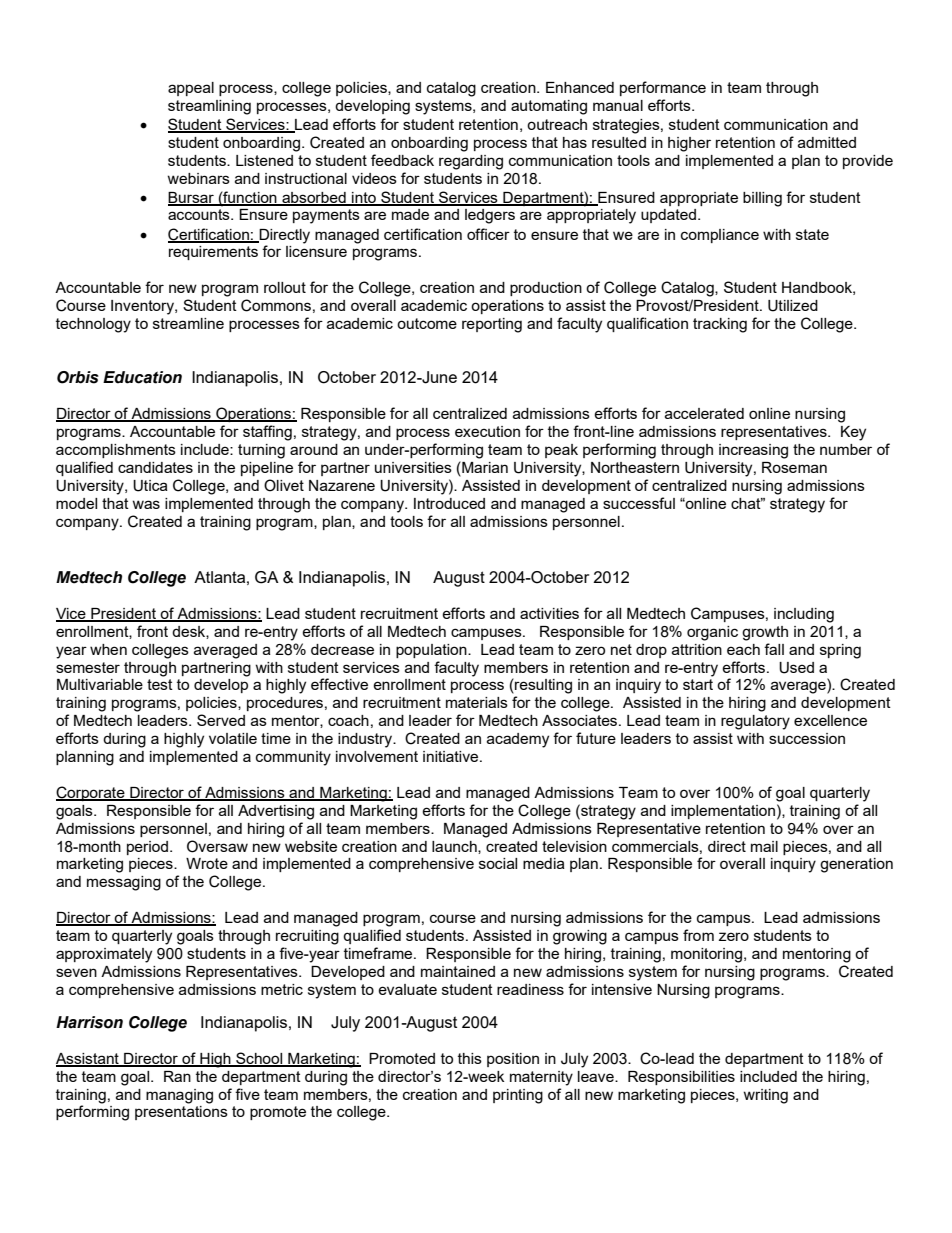  I want to click on reporting, so click(492, 325).
